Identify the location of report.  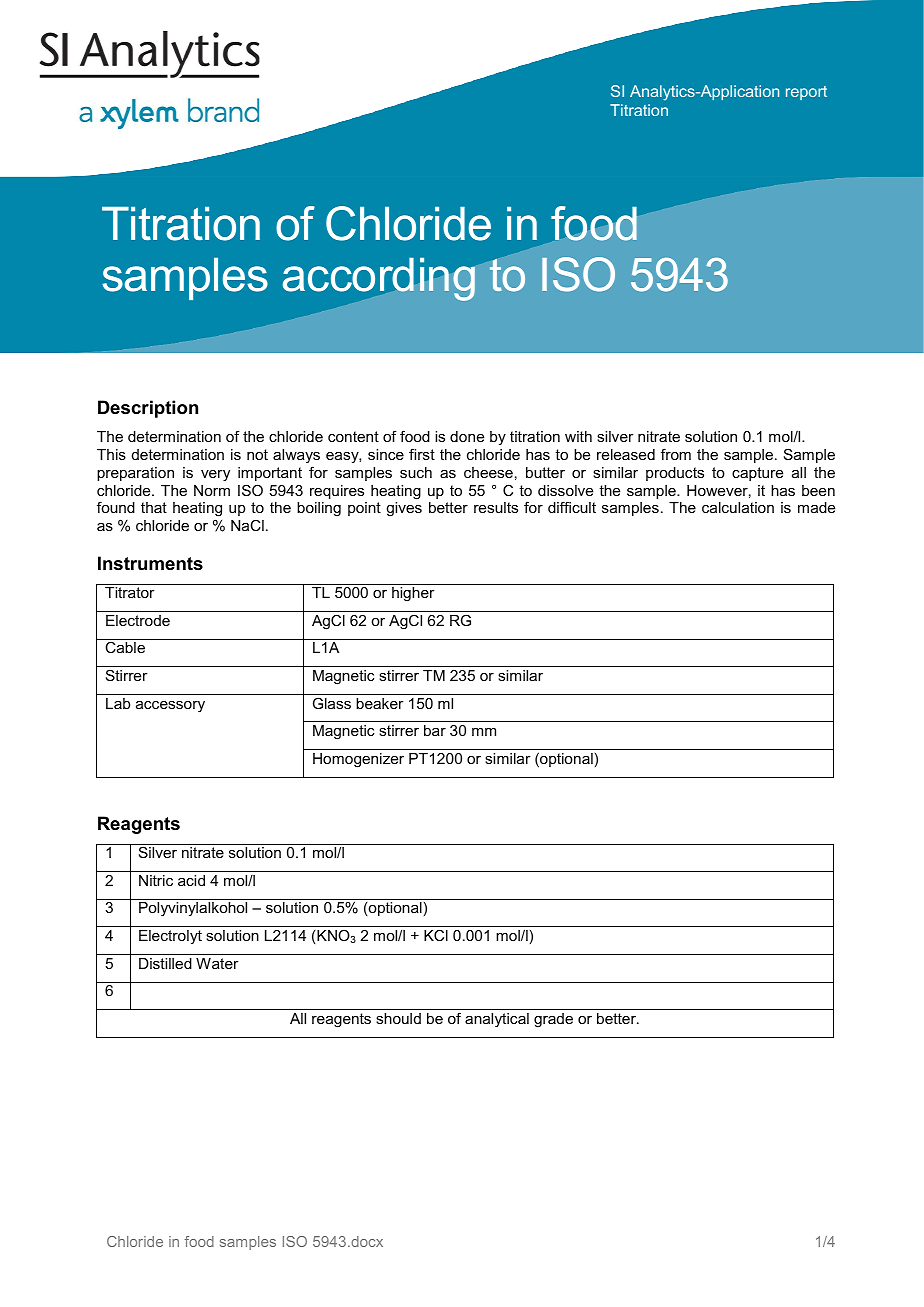
(806, 93).
